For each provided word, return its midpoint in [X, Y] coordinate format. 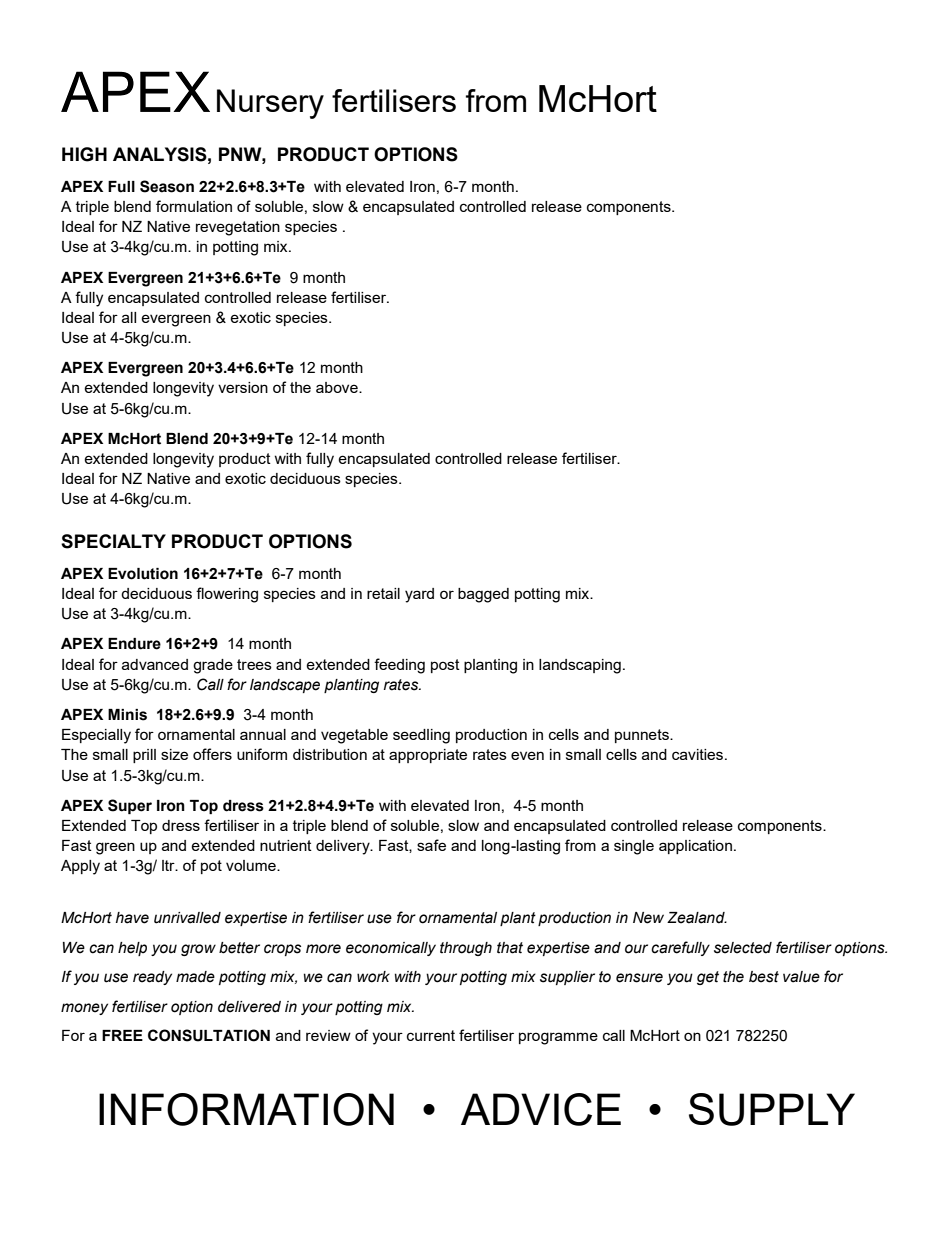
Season [167, 186]
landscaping [580, 666]
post [445, 666]
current [431, 1035]
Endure [134, 644]
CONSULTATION [209, 1035]
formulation [194, 206]
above [338, 387]
